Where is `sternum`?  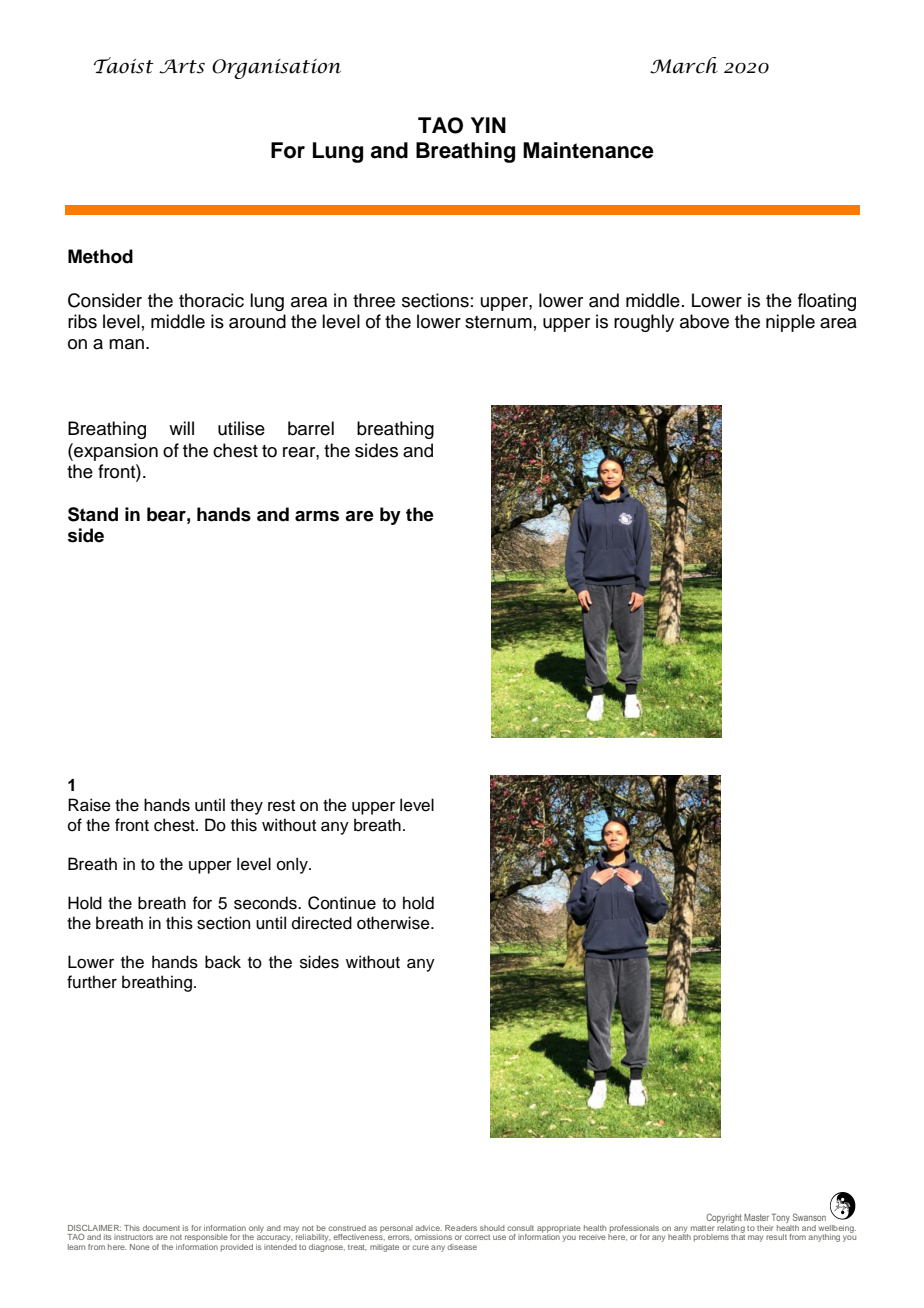
sternum is located at coordinates (498, 322).
